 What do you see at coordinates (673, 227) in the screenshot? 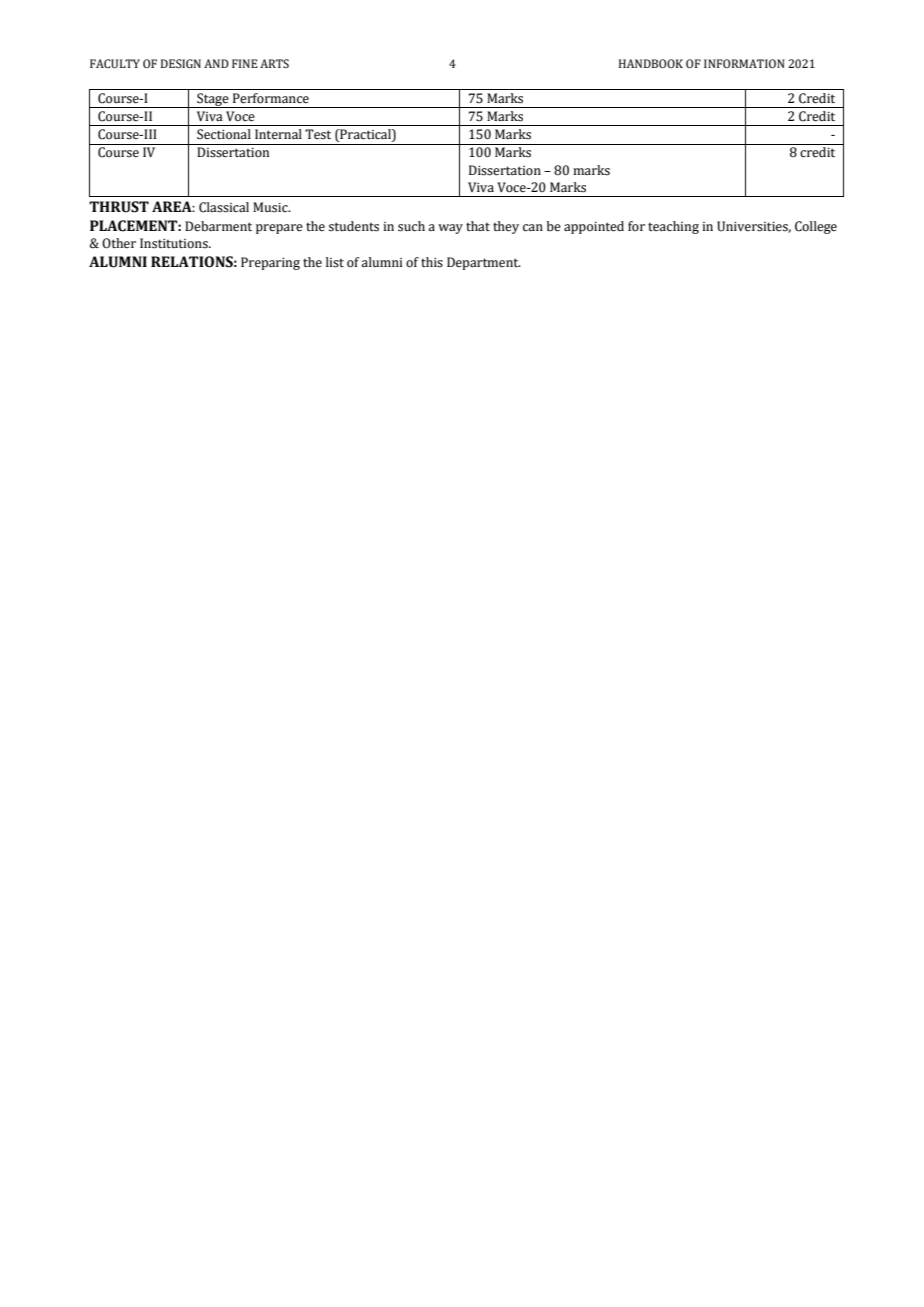
I see `teaching` at bounding box center [673, 227].
